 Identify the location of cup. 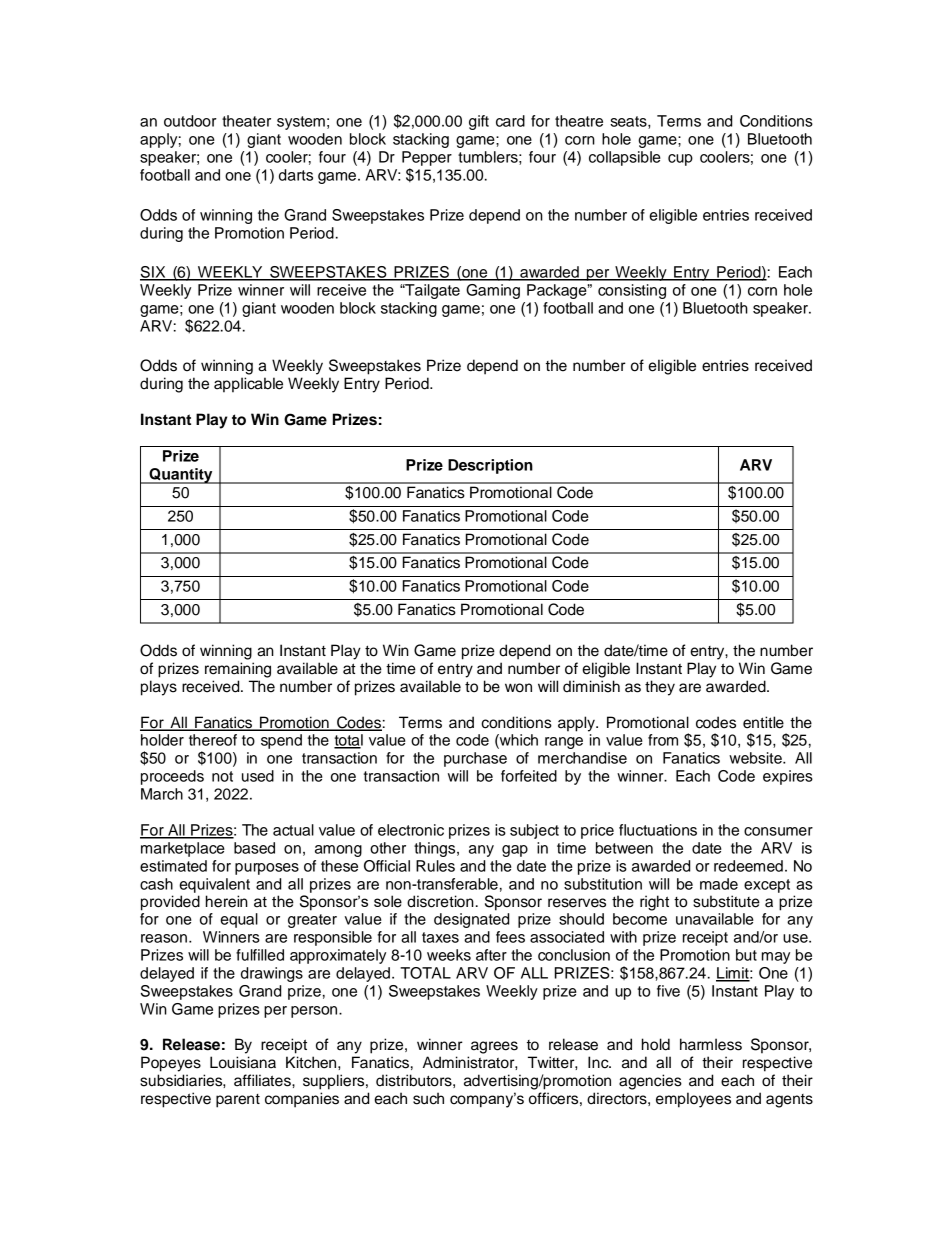
(680, 160).
